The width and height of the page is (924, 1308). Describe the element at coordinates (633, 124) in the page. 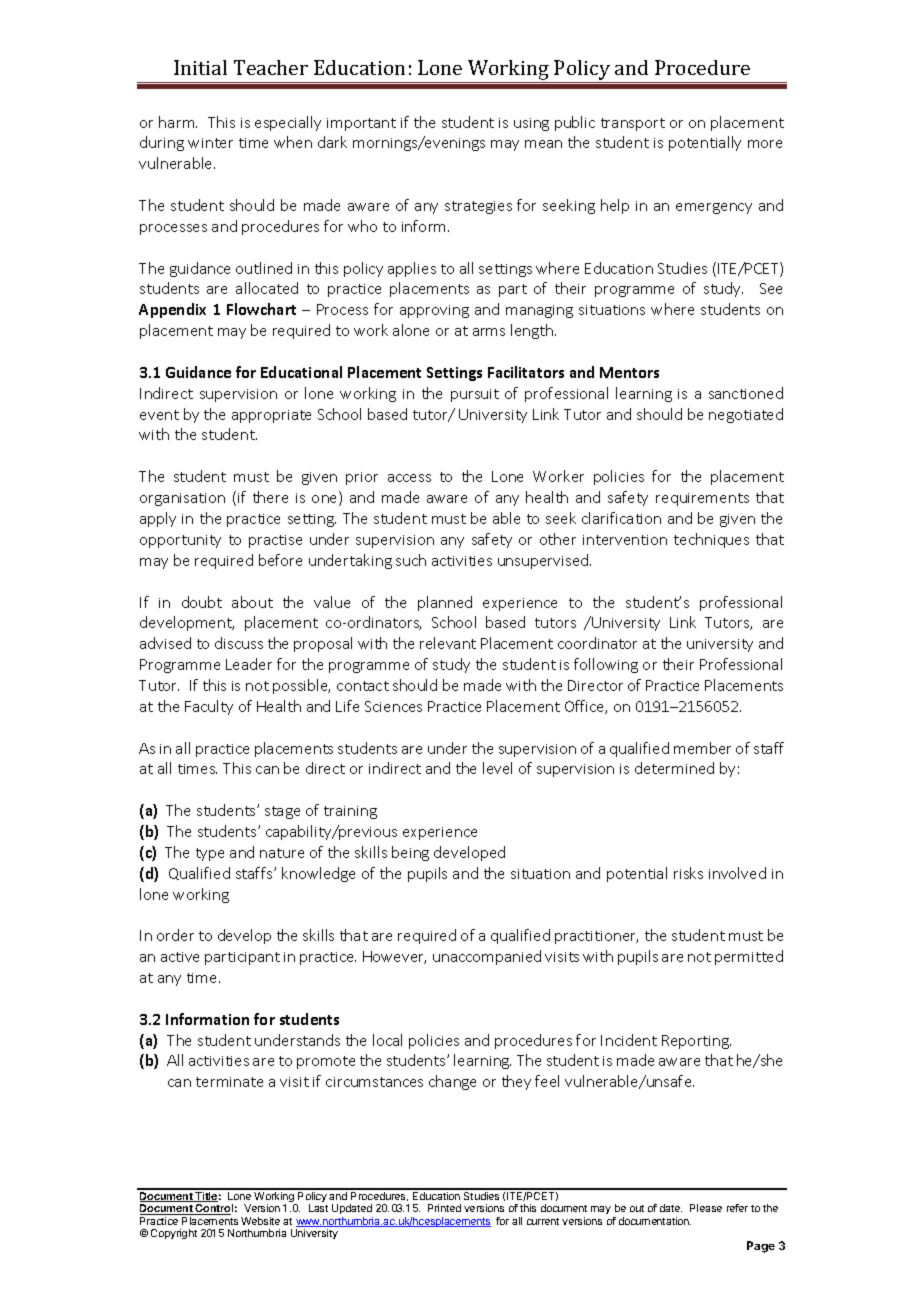

I see `transport` at that location.
